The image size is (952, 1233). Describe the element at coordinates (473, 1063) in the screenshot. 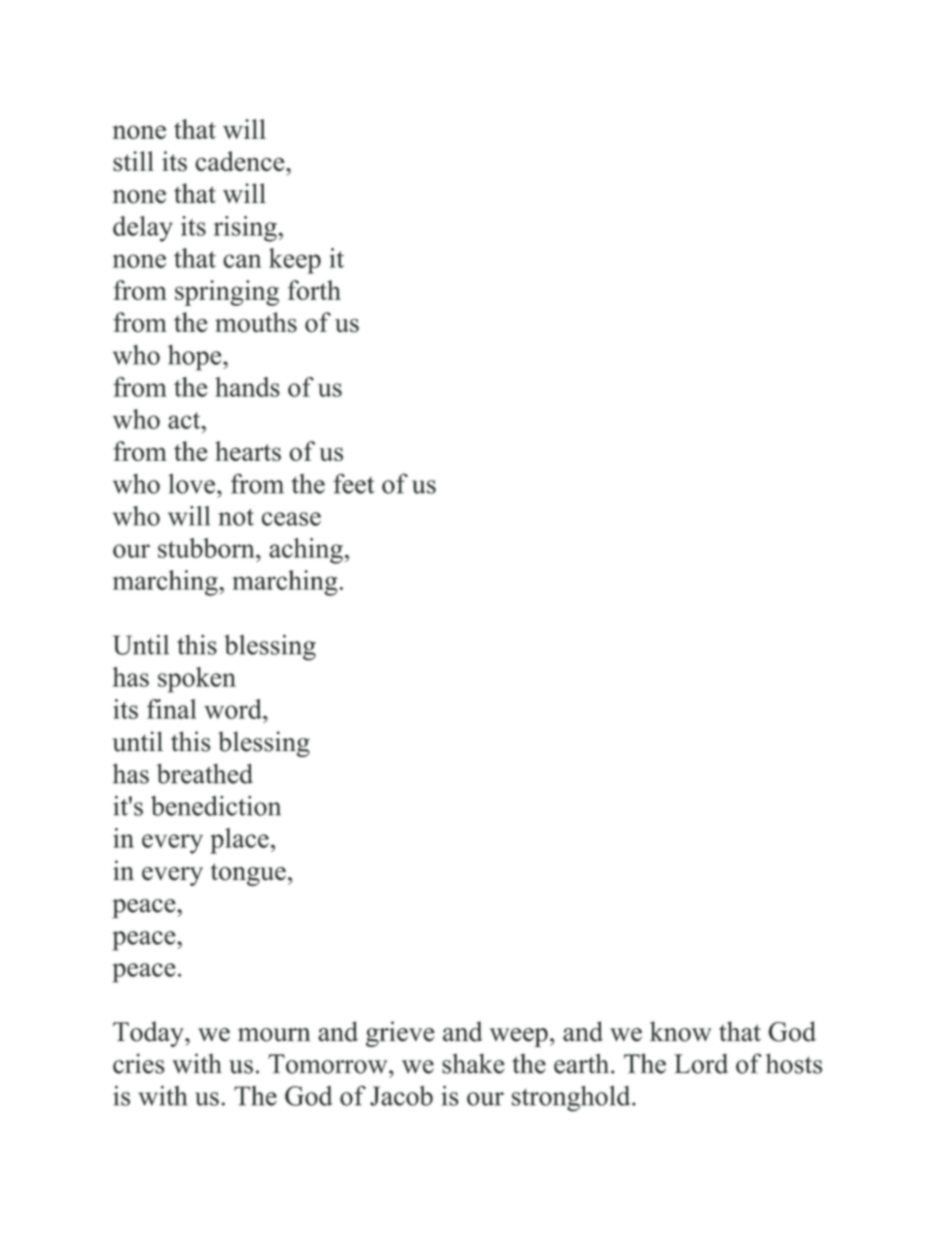

I see `shake` at that location.
